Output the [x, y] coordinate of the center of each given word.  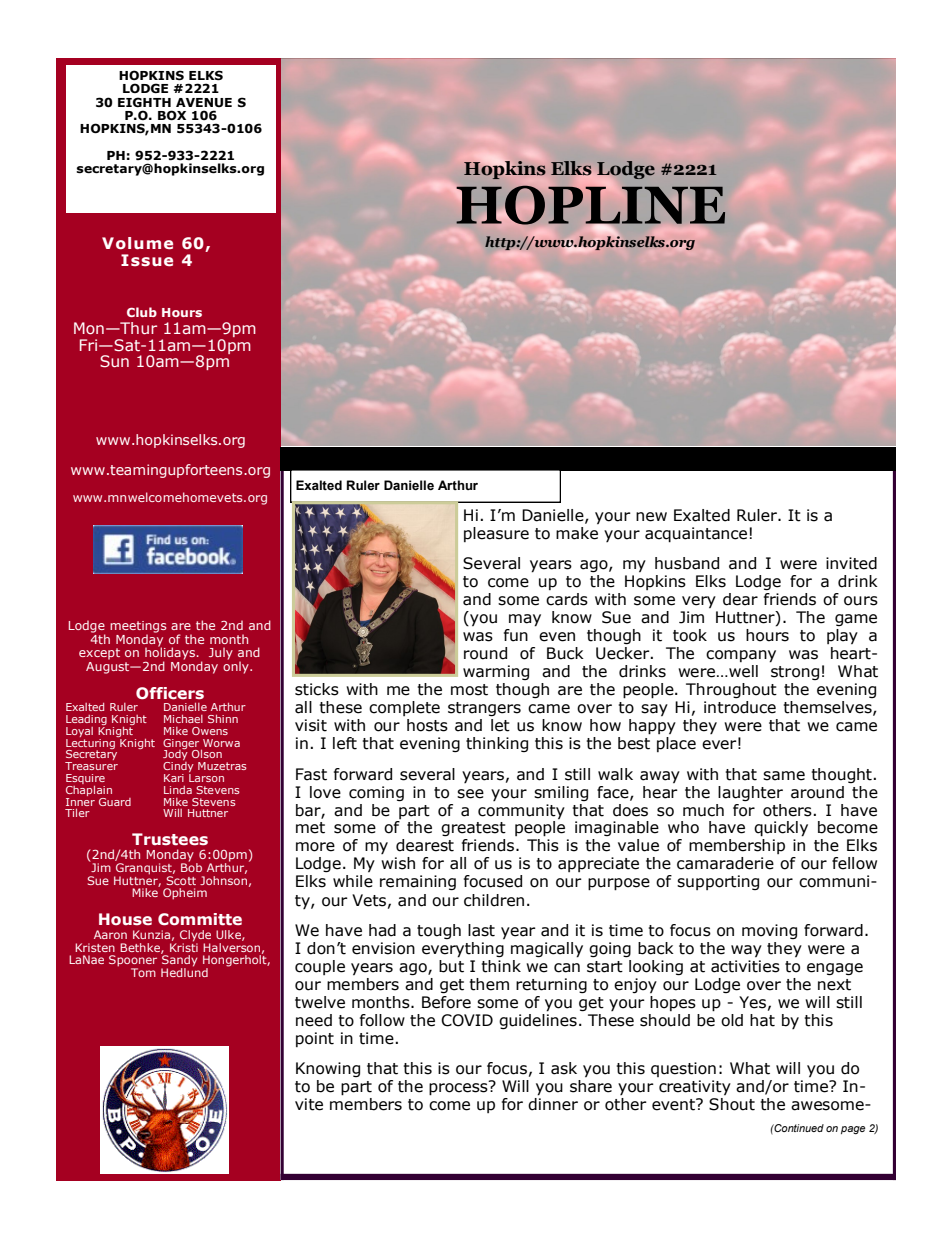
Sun [114, 361]
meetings [138, 628]
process [459, 1088]
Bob [191, 866]
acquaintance [696, 535]
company [741, 656]
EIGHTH [144, 102]
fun [516, 635]
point [315, 1039]
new [651, 517]
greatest [473, 829]
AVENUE [204, 102]
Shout [732, 1104]
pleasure [496, 534]
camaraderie [725, 863]
